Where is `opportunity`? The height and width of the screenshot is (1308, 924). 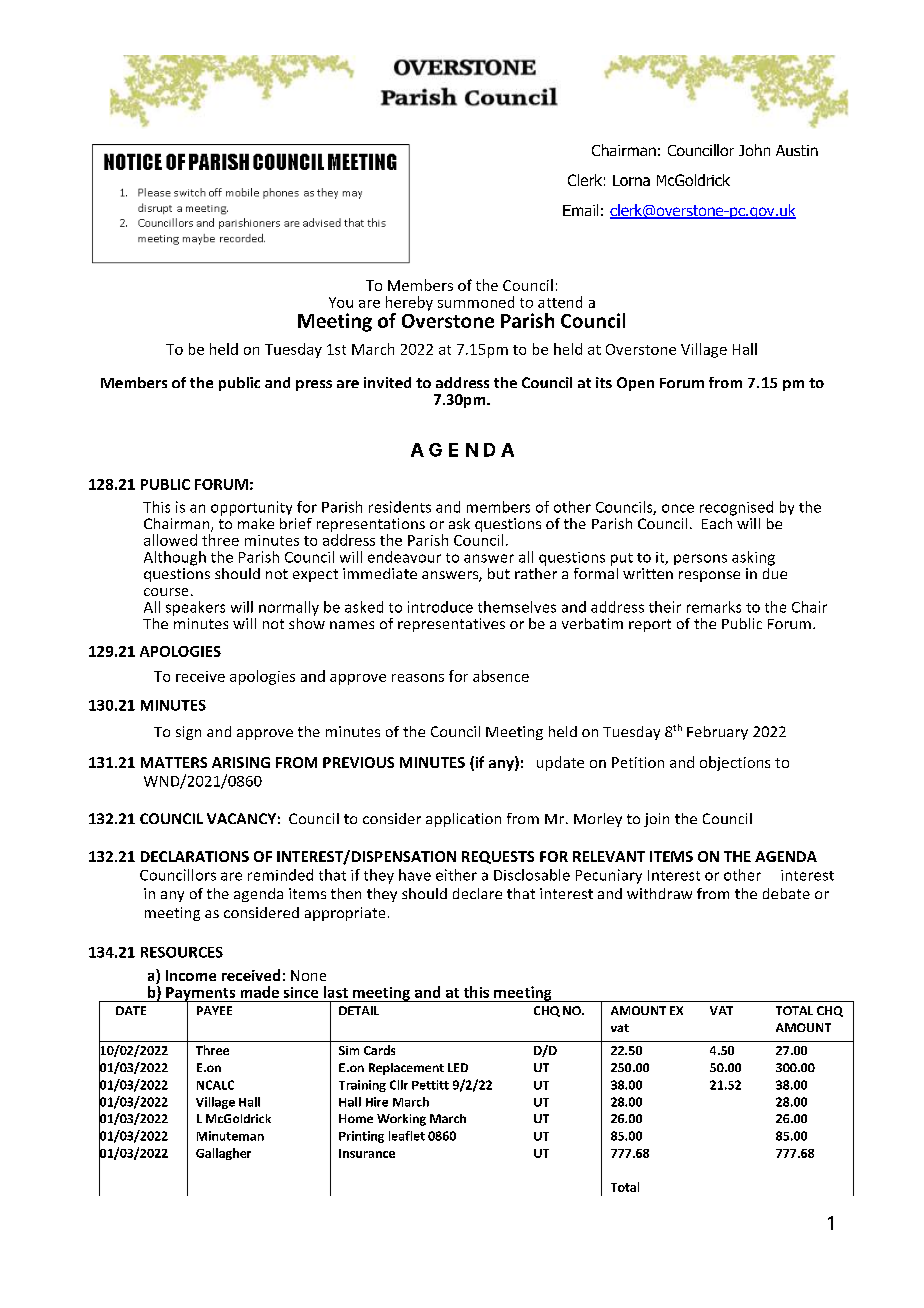
opportunity is located at coordinates (251, 508).
